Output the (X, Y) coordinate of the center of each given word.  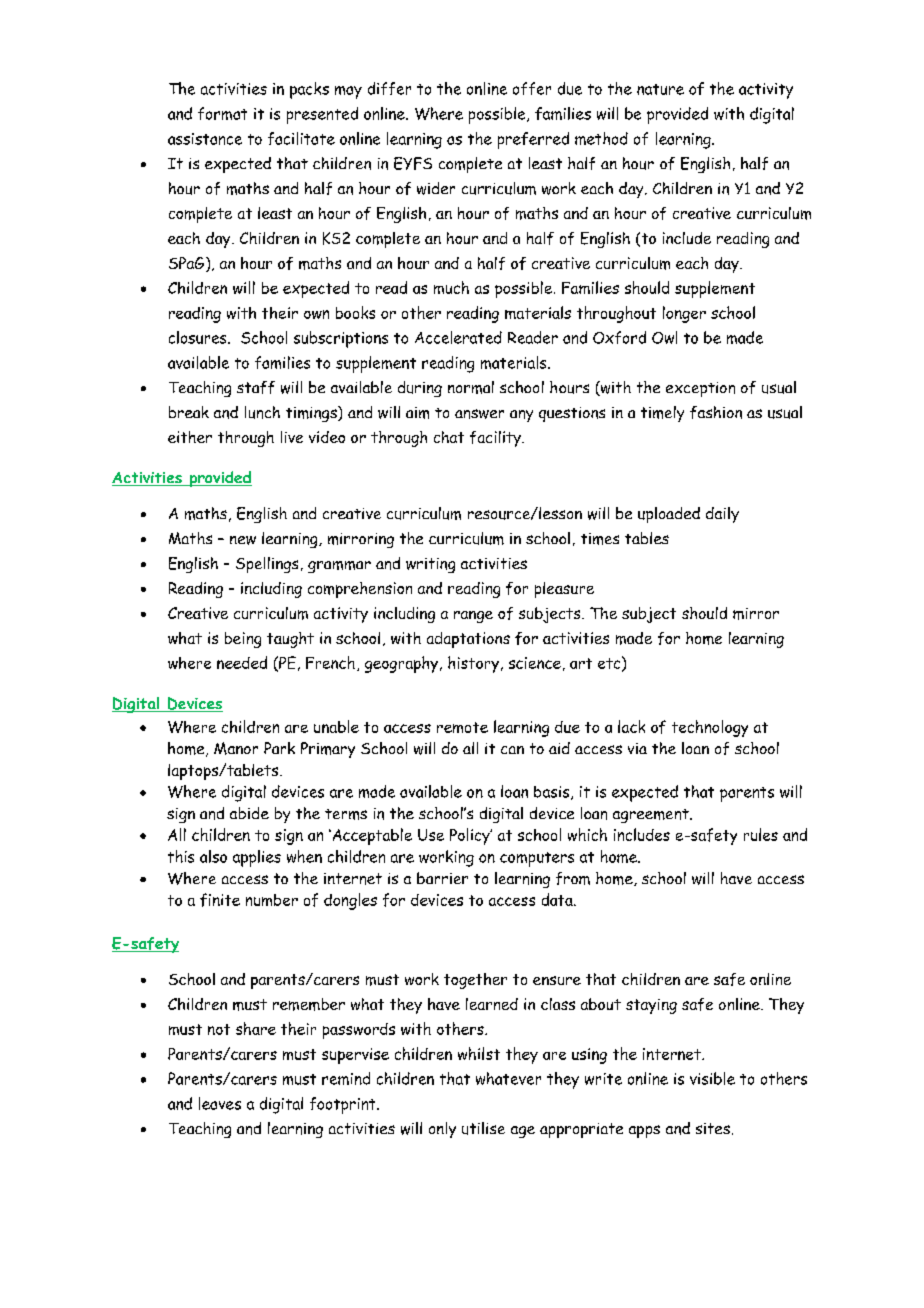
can (512, 750)
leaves (220, 1103)
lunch (262, 412)
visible (712, 1078)
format (222, 113)
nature (660, 89)
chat (449, 437)
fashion (716, 412)
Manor (236, 748)
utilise (483, 1128)
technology (710, 728)
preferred (533, 140)
